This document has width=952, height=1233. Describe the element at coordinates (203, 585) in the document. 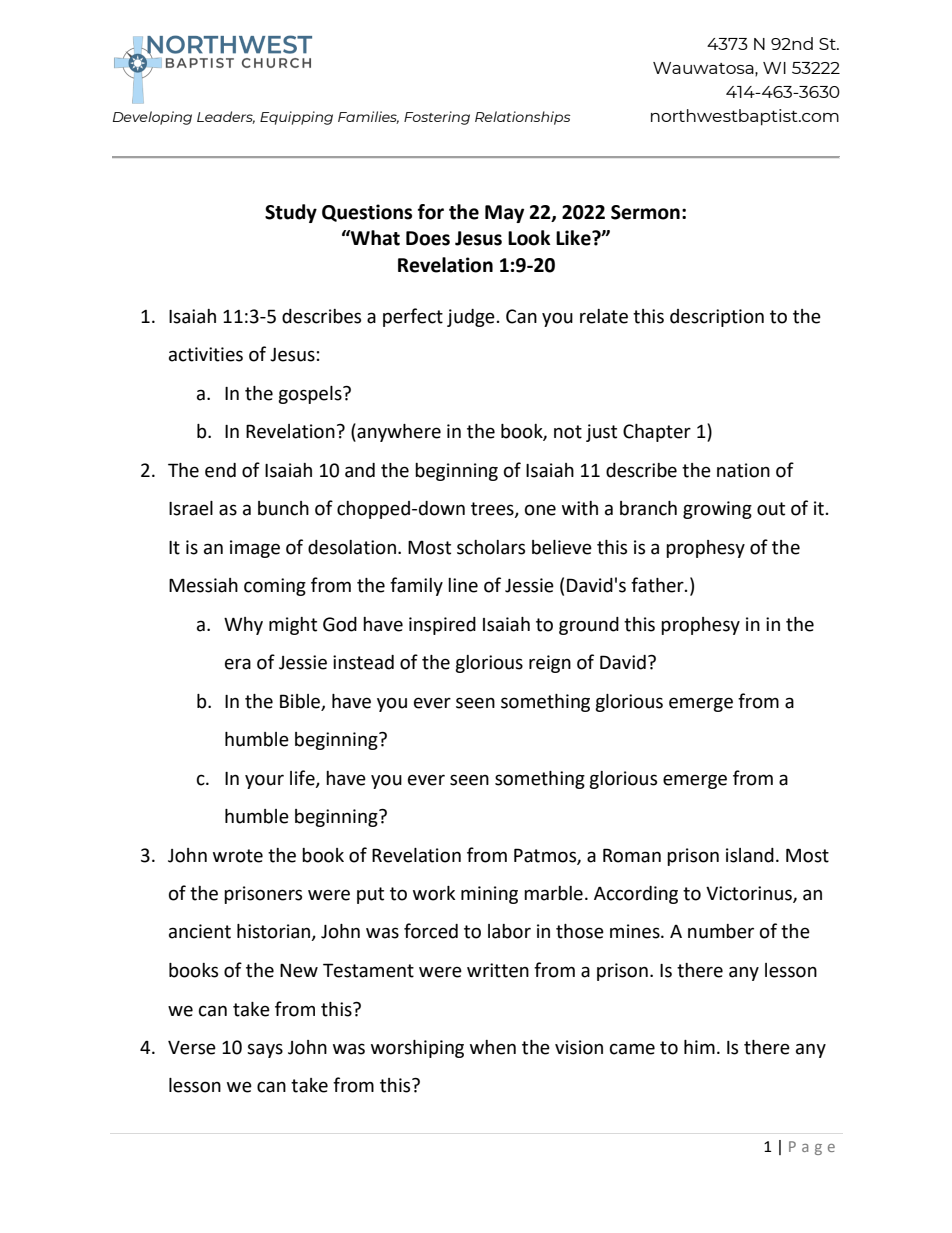

I see `Messiah` at that location.
